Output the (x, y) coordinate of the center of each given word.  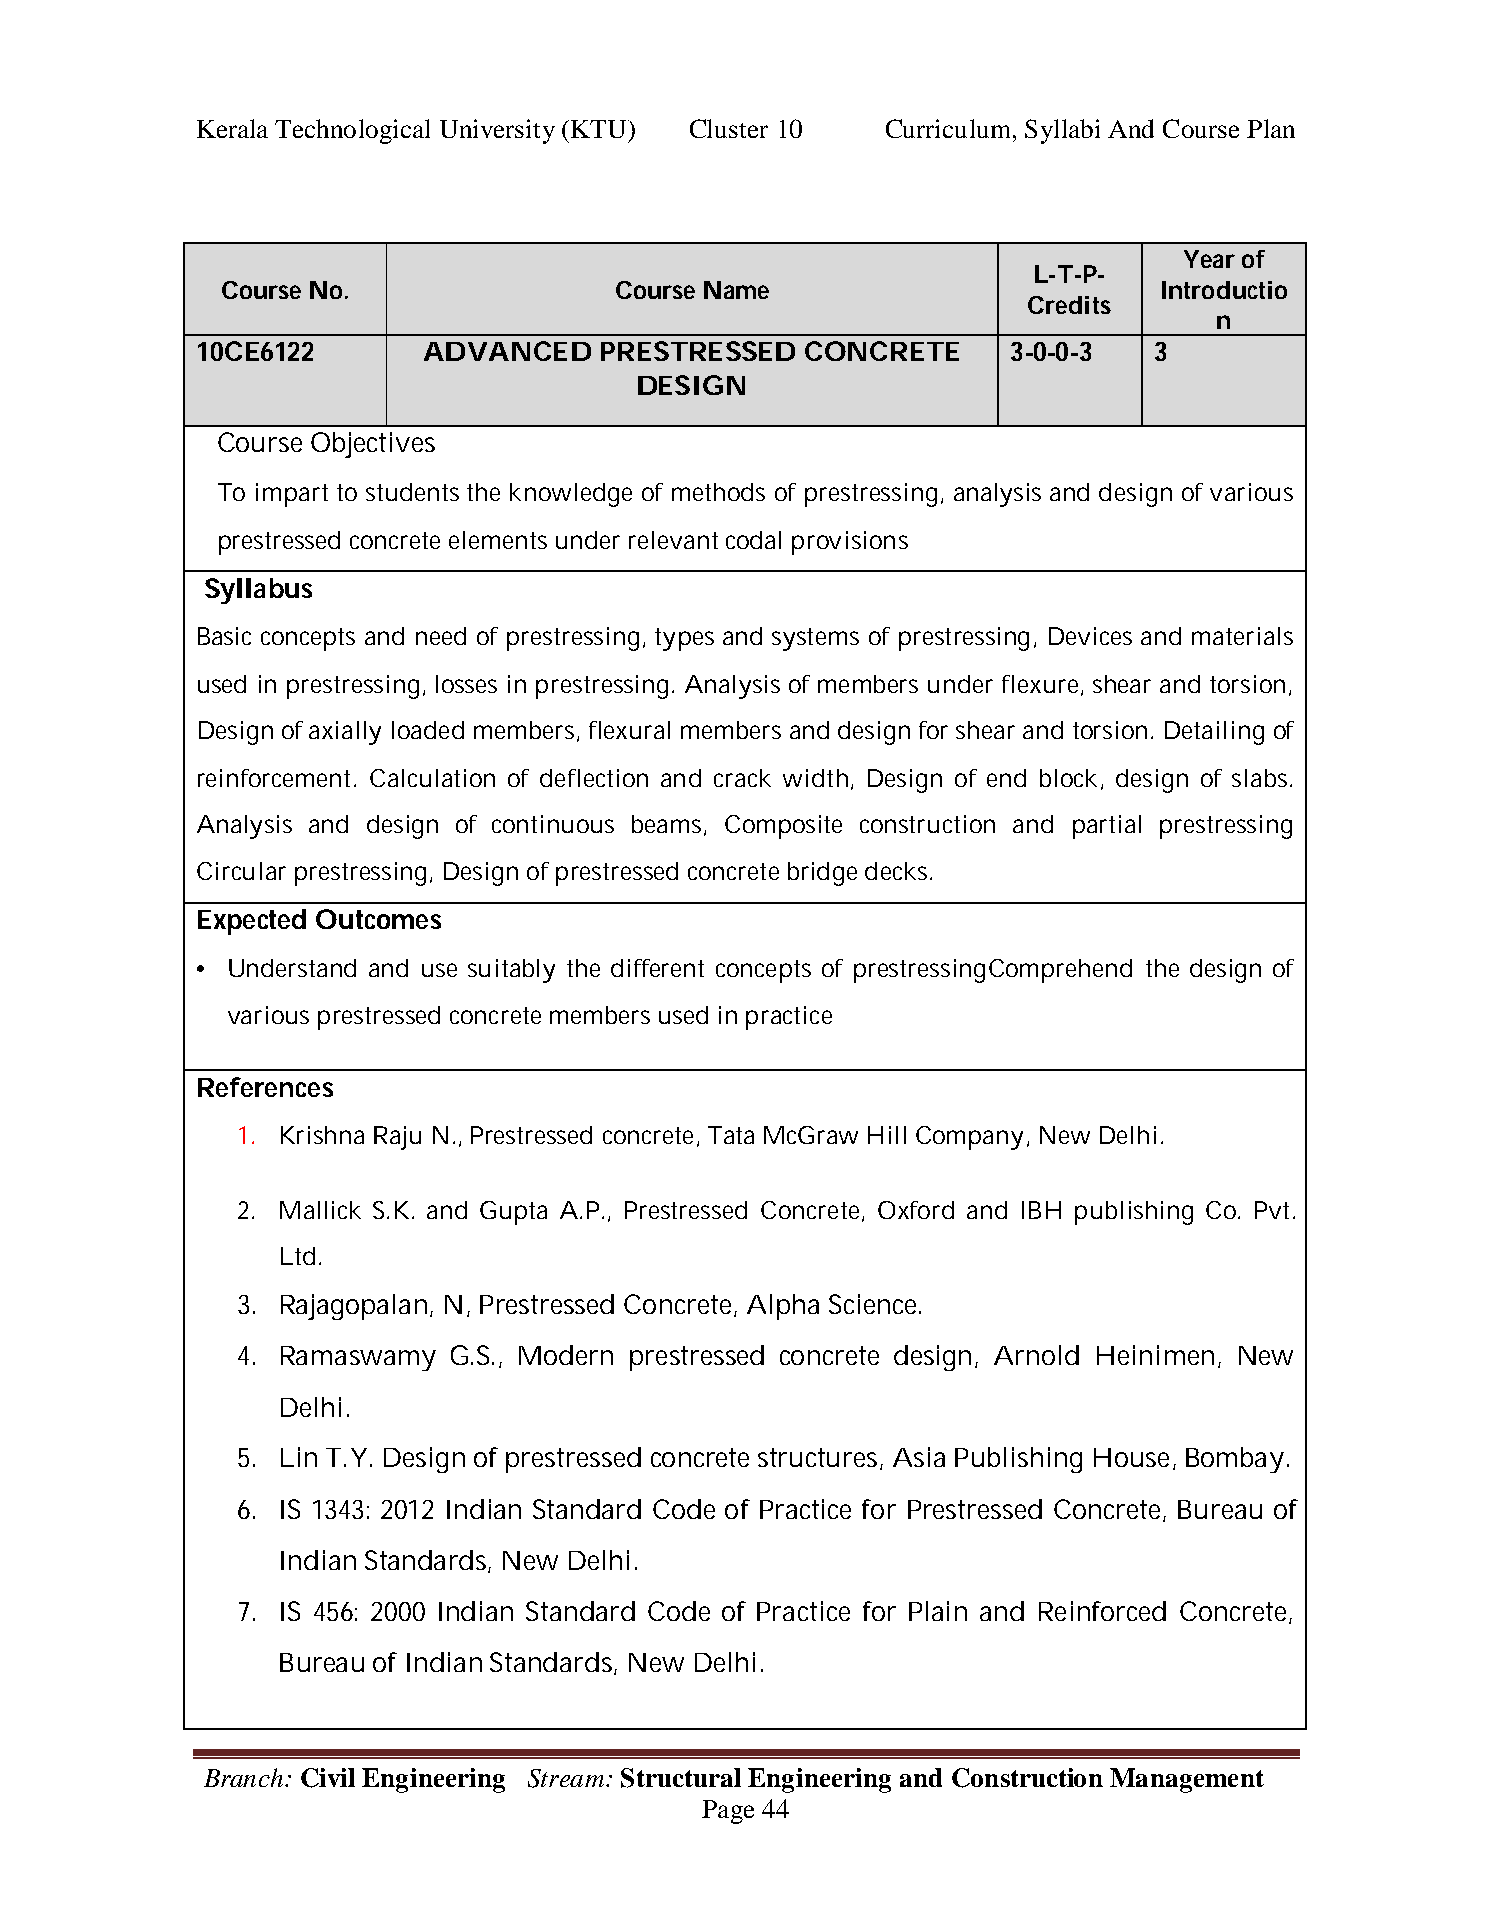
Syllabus (258, 591)
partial (1107, 827)
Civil (328, 1778)
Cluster (729, 128)
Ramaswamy (358, 1358)
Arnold (1036, 1355)
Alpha (783, 1307)
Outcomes (378, 919)
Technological (352, 131)
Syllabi (1062, 131)
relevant (673, 540)
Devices (1090, 636)
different (657, 968)
